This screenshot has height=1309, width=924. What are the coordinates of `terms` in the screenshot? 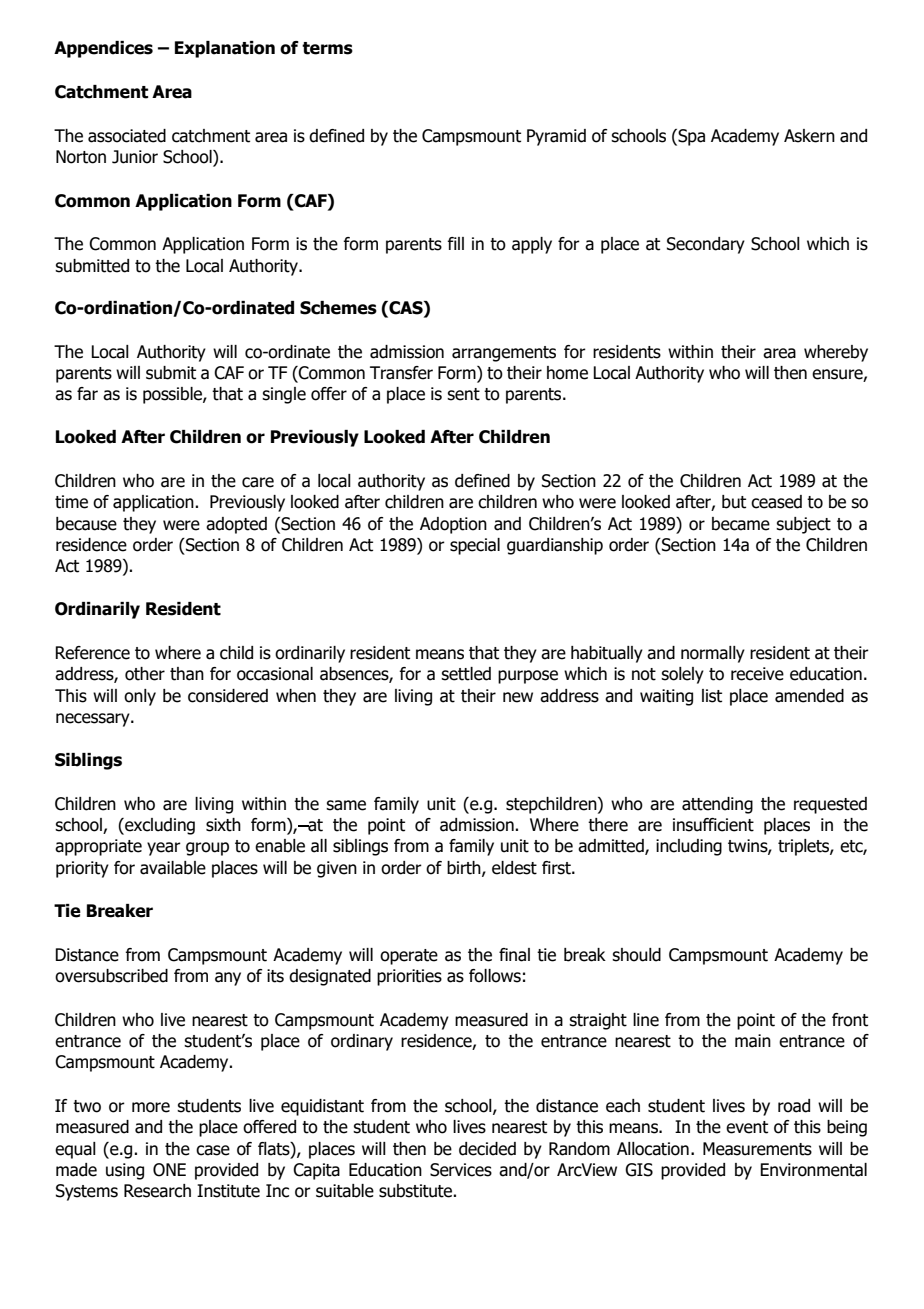 It's located at (327, 48).
